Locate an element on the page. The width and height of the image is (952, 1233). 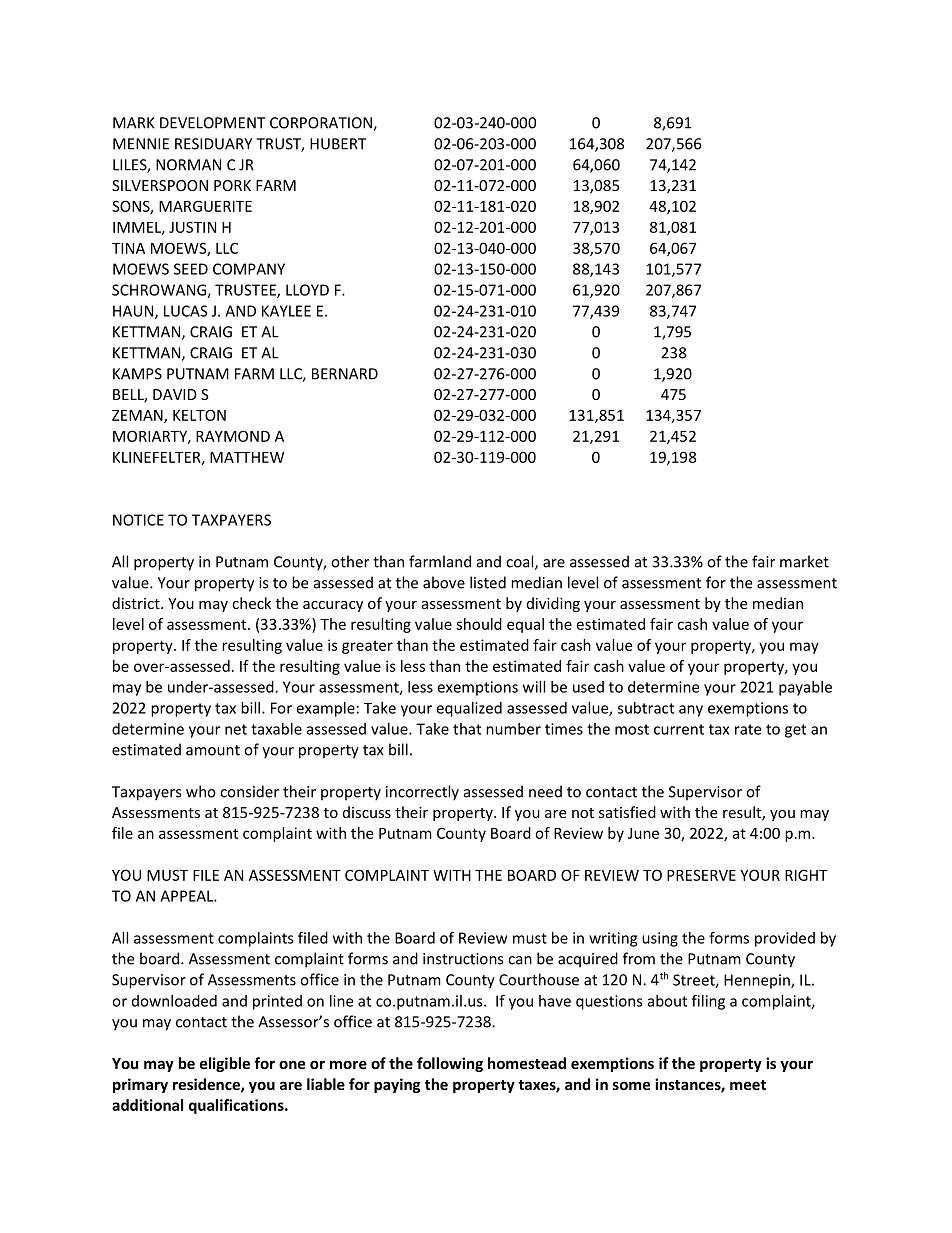
HUBERT is located at coordinates (338, 144).
